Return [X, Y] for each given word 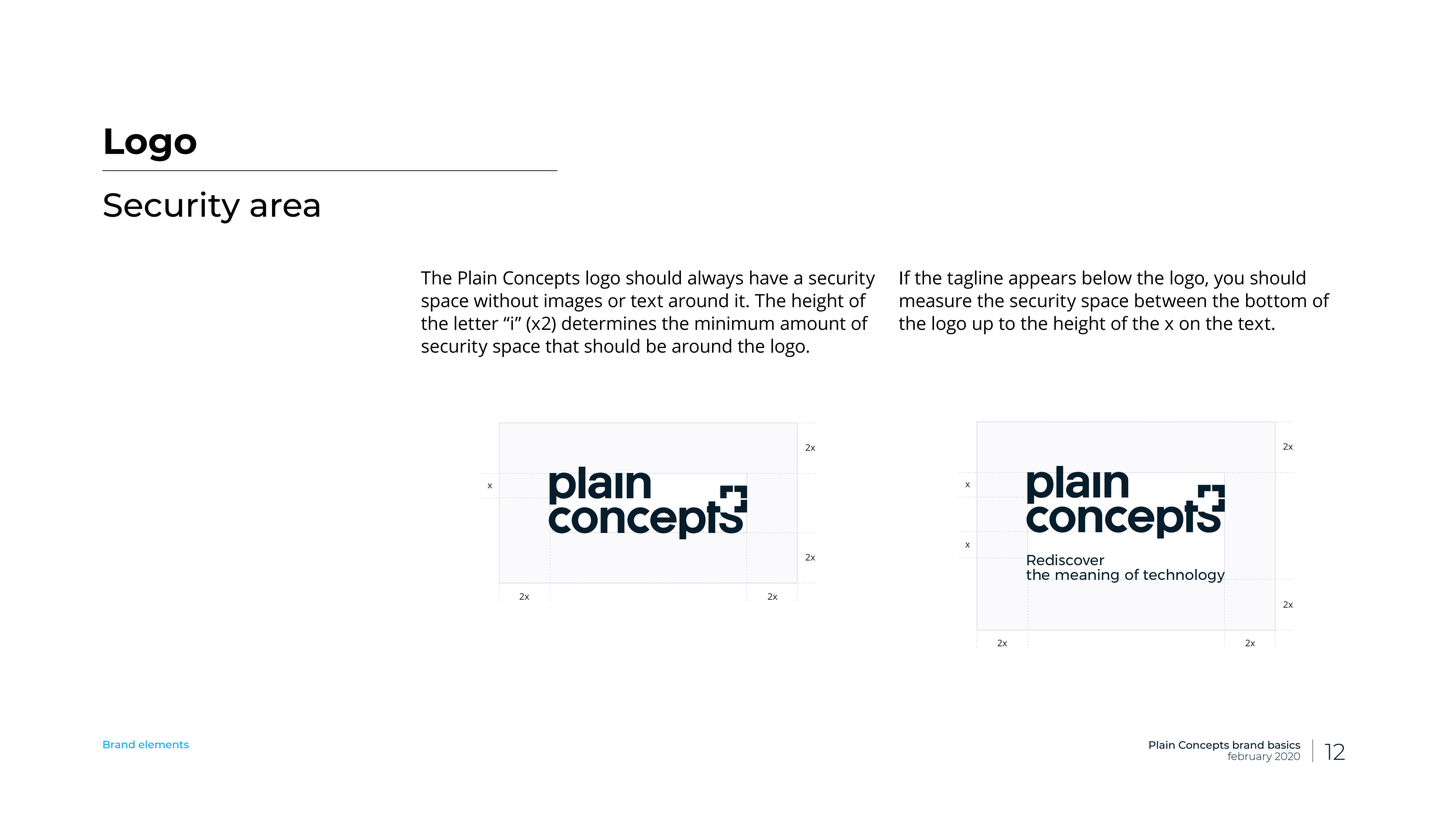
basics [1284, 745]
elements [164, 744]
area [285, 208]
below [1107, 277]
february [1250, 757]
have [769, 277]
